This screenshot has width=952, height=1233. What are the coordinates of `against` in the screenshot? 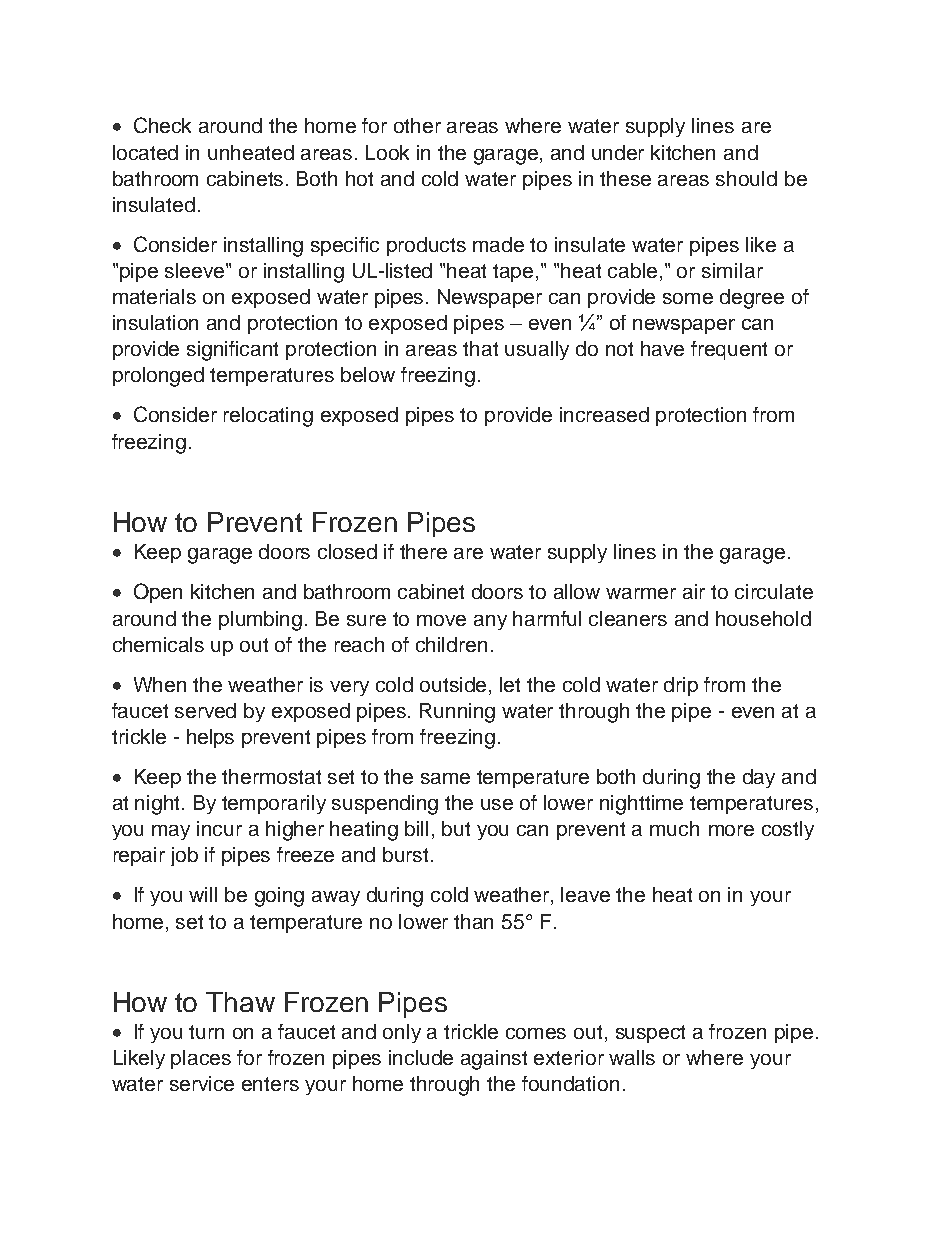 It's located at (494, 1060).
